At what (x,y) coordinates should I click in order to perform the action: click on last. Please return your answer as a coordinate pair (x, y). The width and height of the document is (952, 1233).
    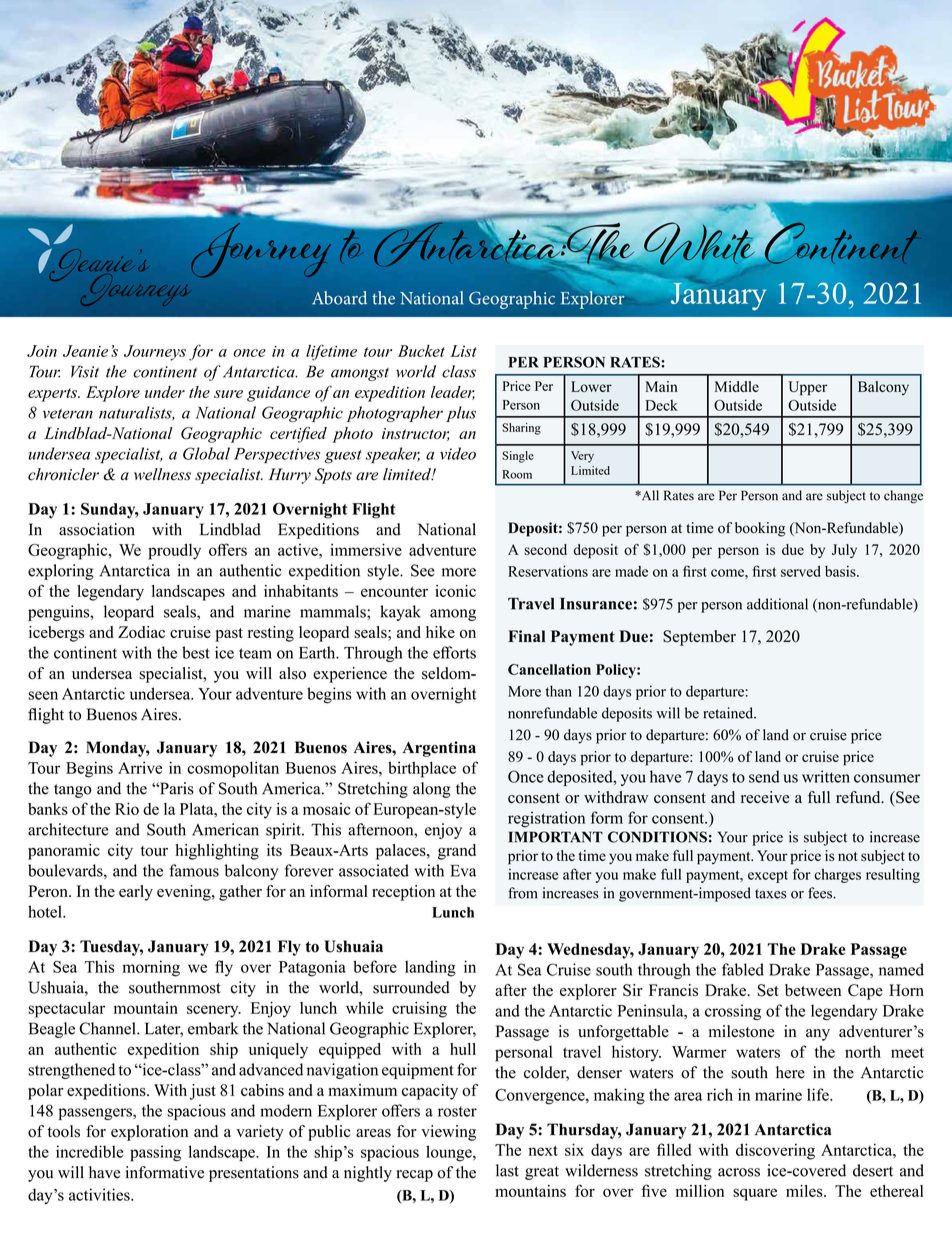
    Looking at the image, I should click on (507, 1170).
